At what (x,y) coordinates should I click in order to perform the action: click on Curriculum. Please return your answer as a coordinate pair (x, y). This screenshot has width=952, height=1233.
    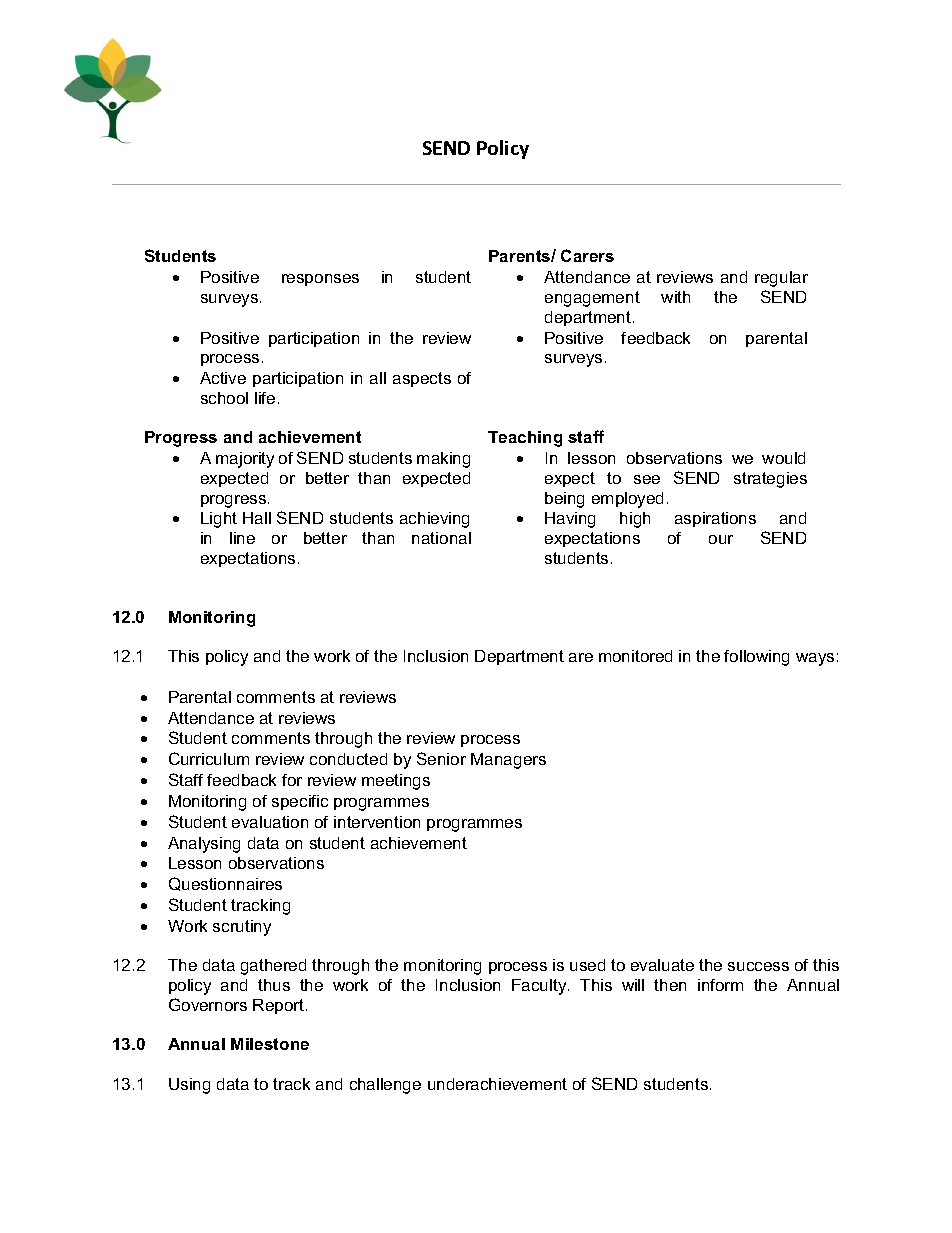
    Looking at the image, I should click on (209, 758).
